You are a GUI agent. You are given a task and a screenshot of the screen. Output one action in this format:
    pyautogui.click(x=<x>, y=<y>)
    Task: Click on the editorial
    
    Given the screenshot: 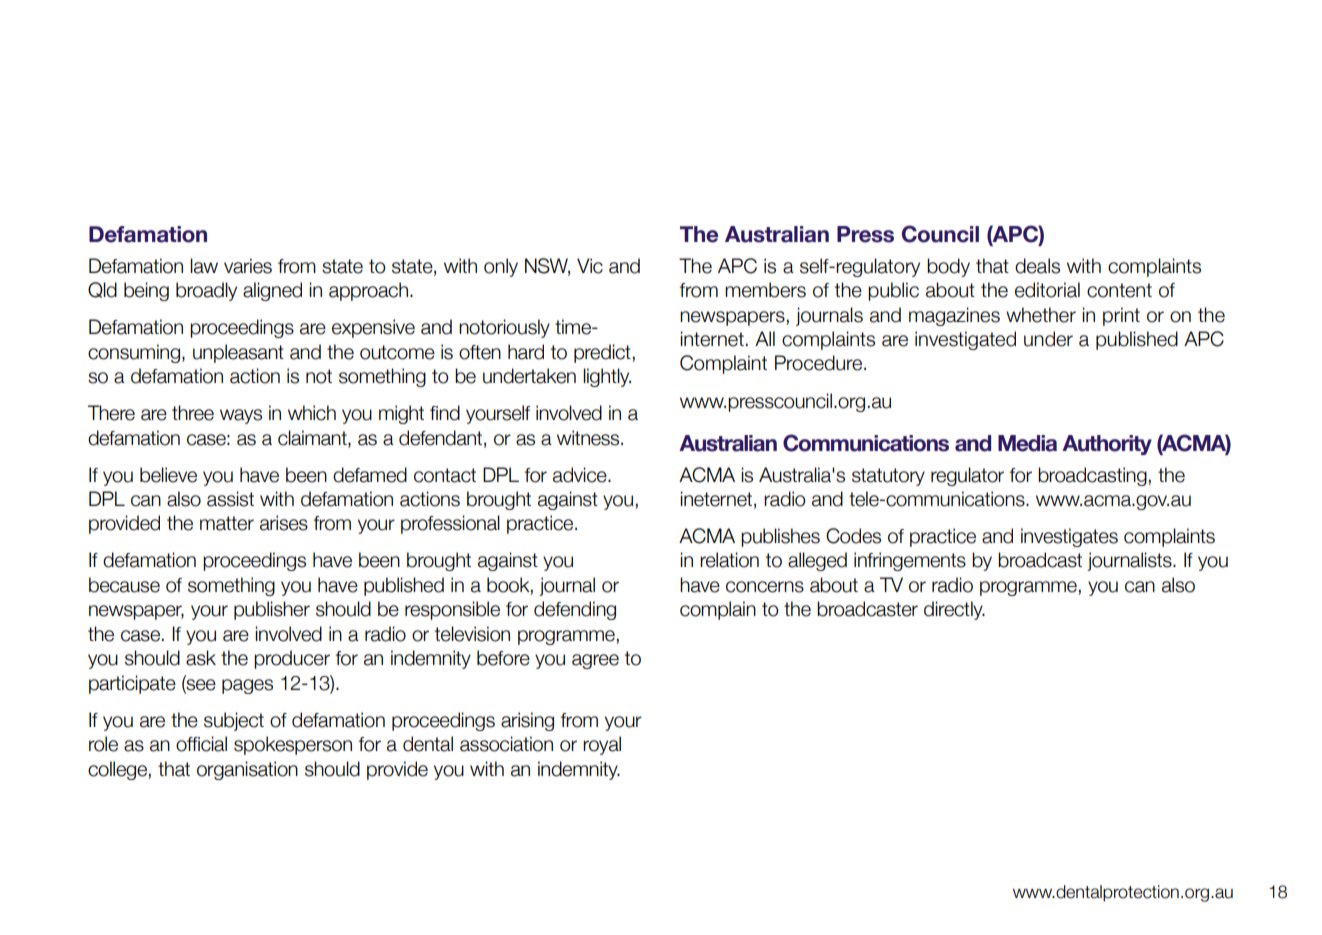 What is the action you would take?
    pyautogui.click(x=1047, y=290)
